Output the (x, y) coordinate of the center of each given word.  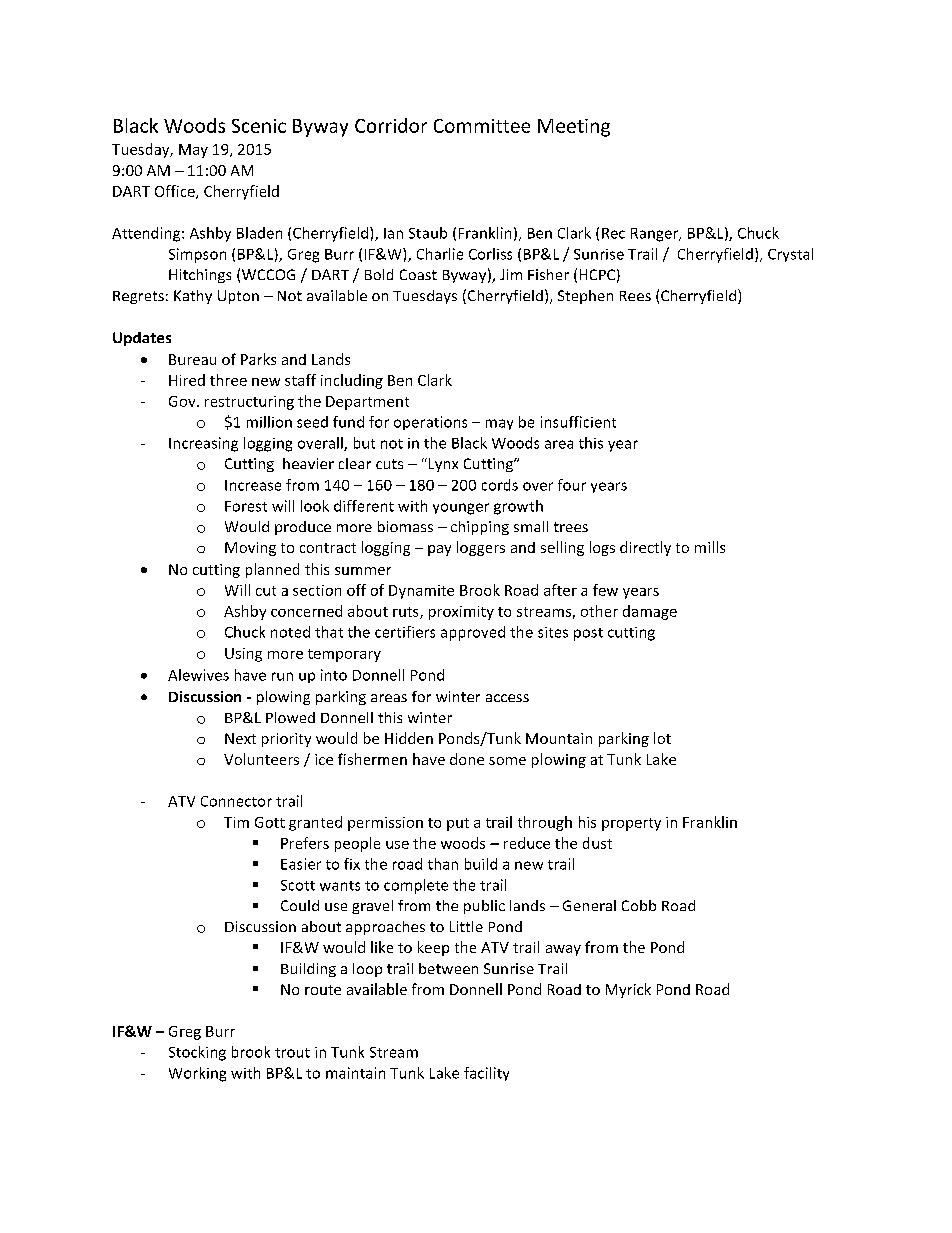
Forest (246, 506)
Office (176, 192)
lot (662, 738)
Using (243, 655)
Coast (418, 274)
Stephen (585, 297)
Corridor (391, 125)
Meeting (574, 128)
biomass (405, 526)
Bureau (192, 359)
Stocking (197, 1053)
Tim (236, 822)
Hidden (409, 738)
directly (645, 548)
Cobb (639, 905)
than (443, 864)
